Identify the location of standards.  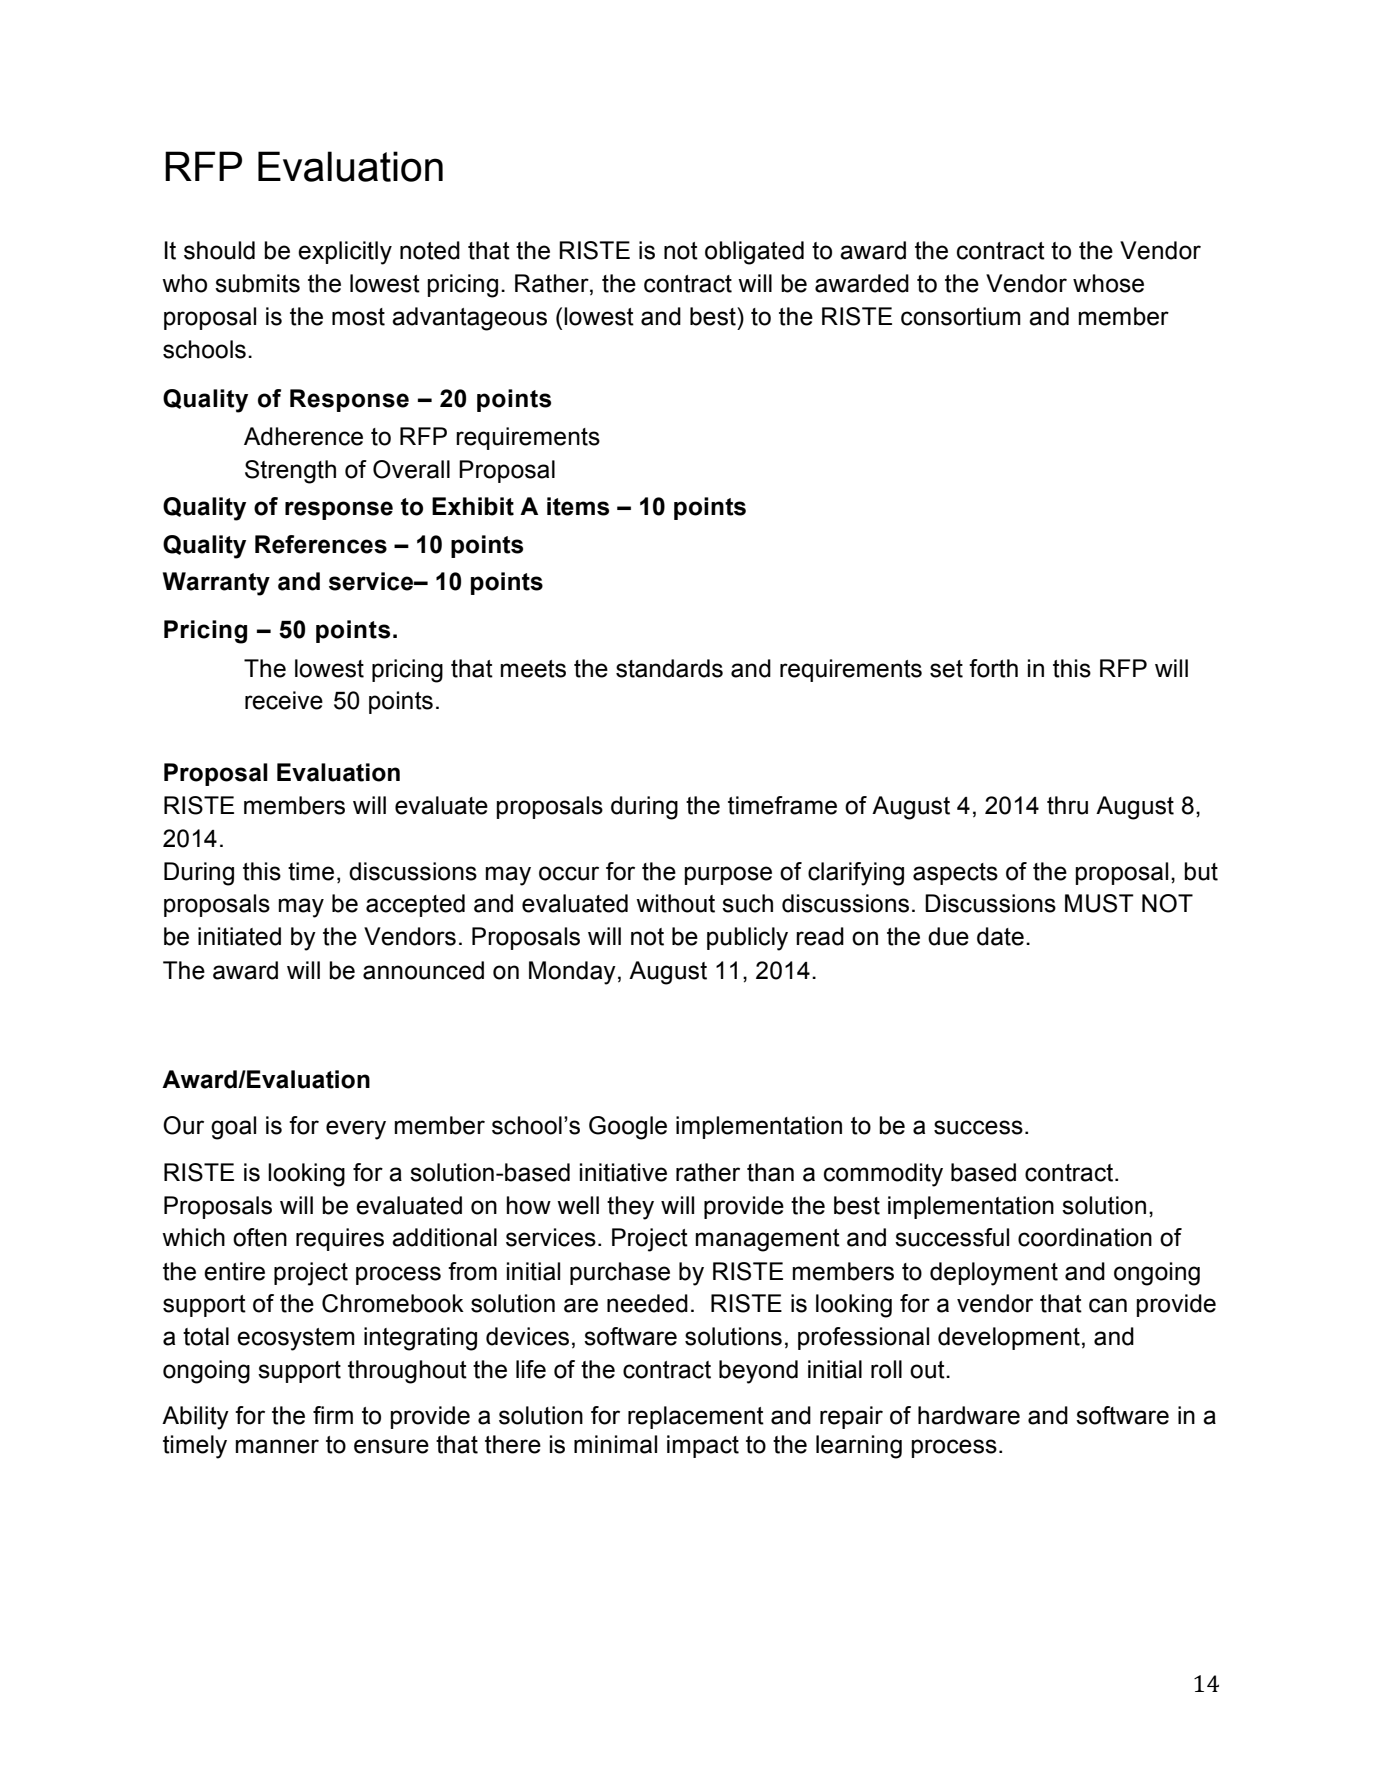
(669, 668).
